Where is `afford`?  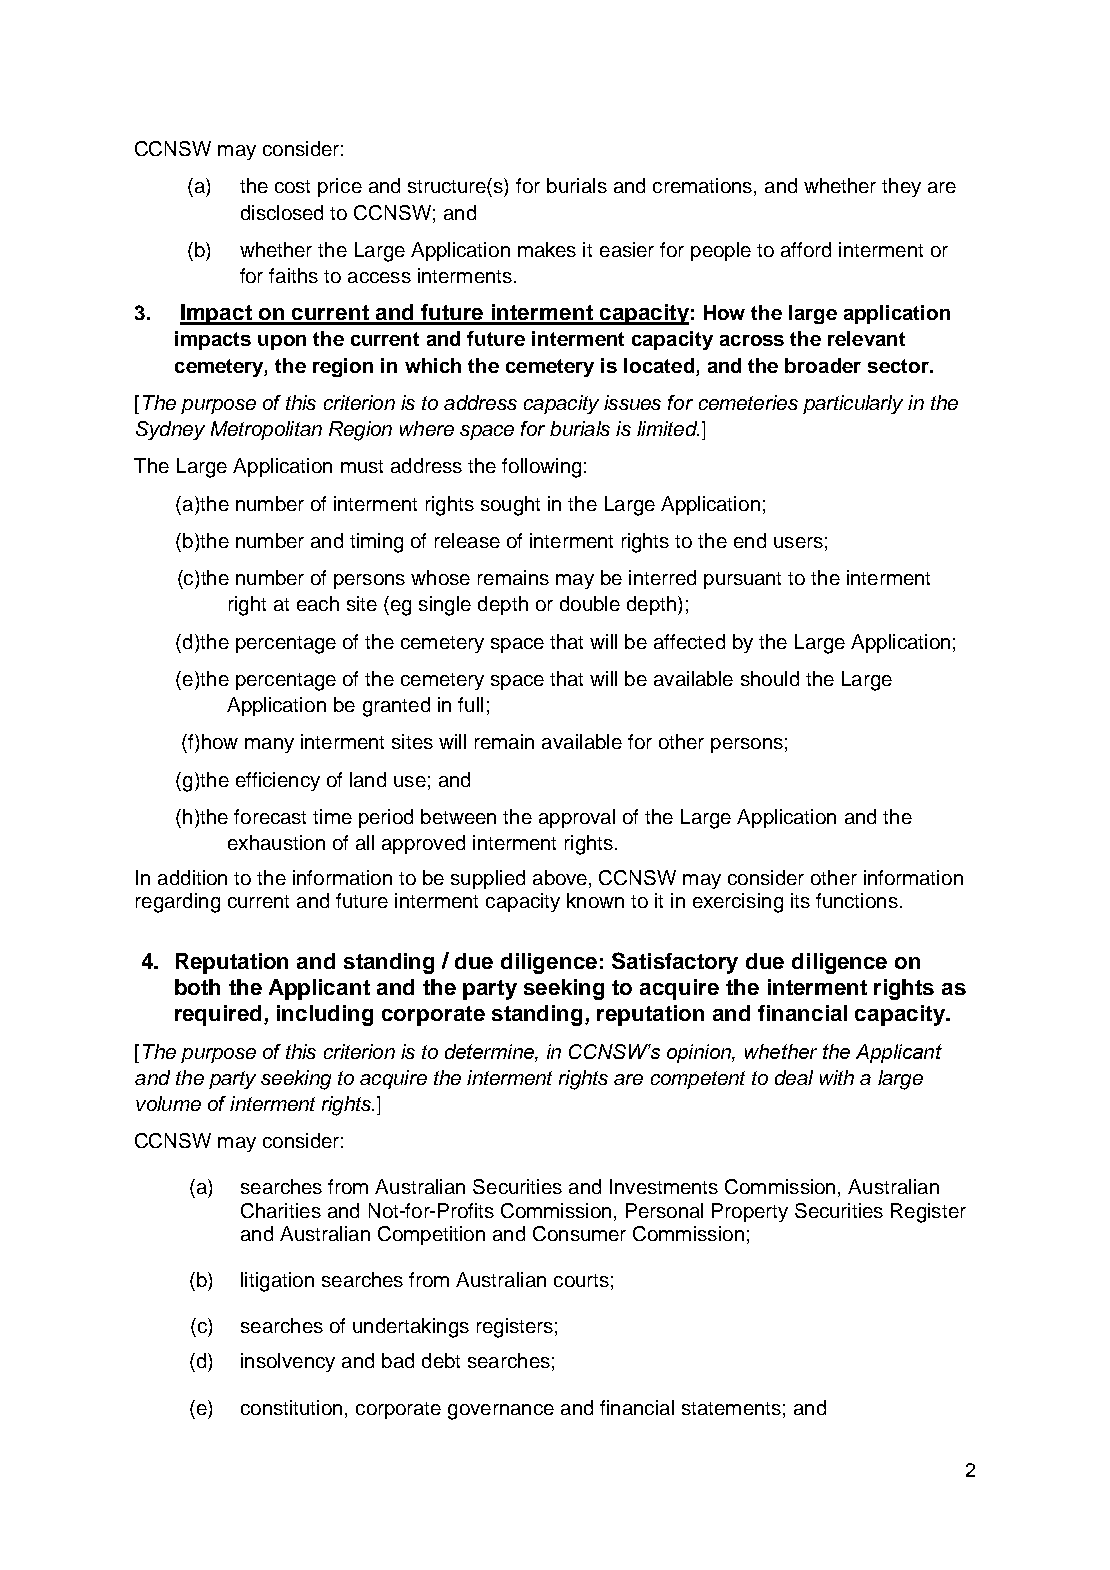 afford is located at coordinates (806, 249).
